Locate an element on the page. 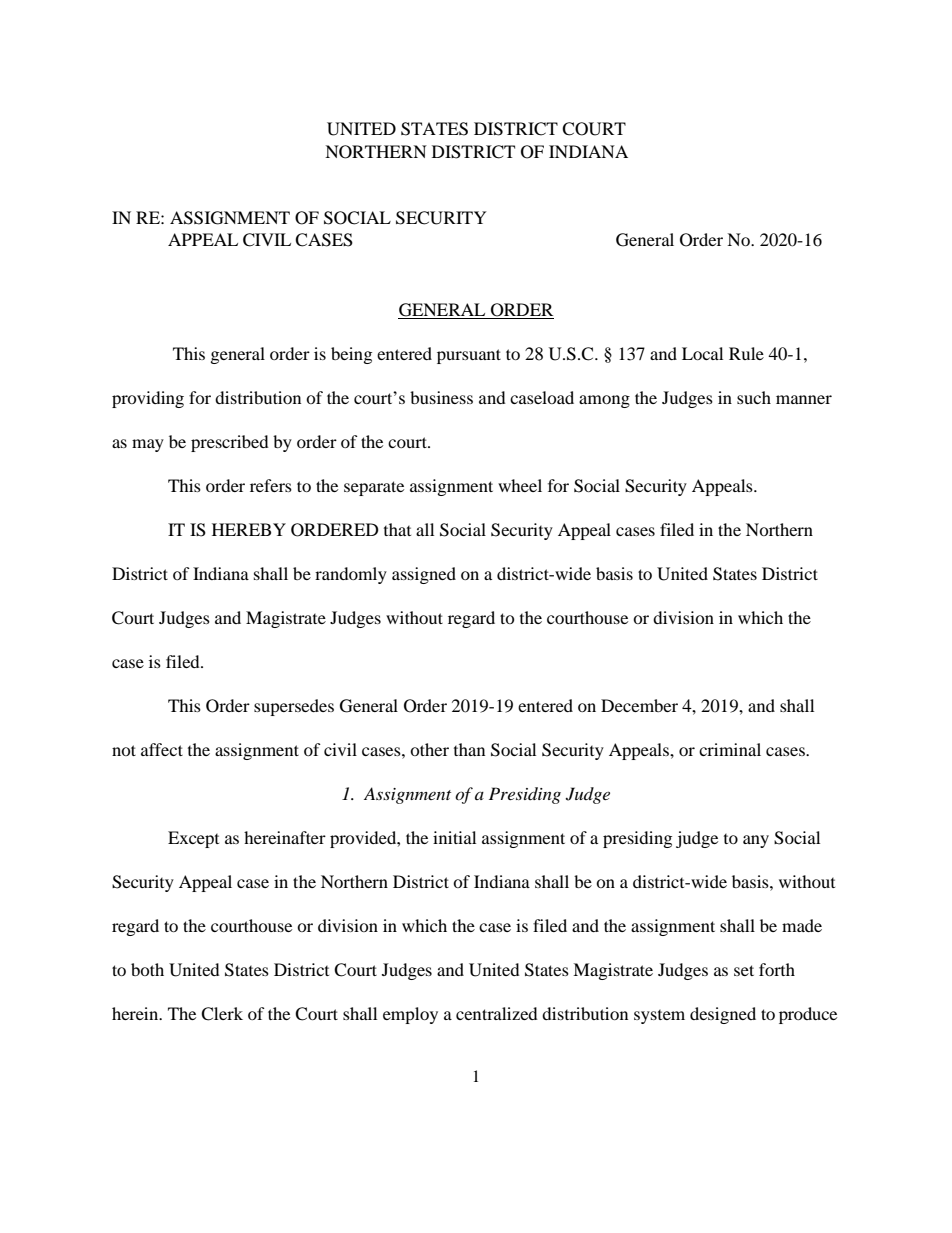 This page has width=952, height=1233. HEREBY is located at coordinates (249, 529).
